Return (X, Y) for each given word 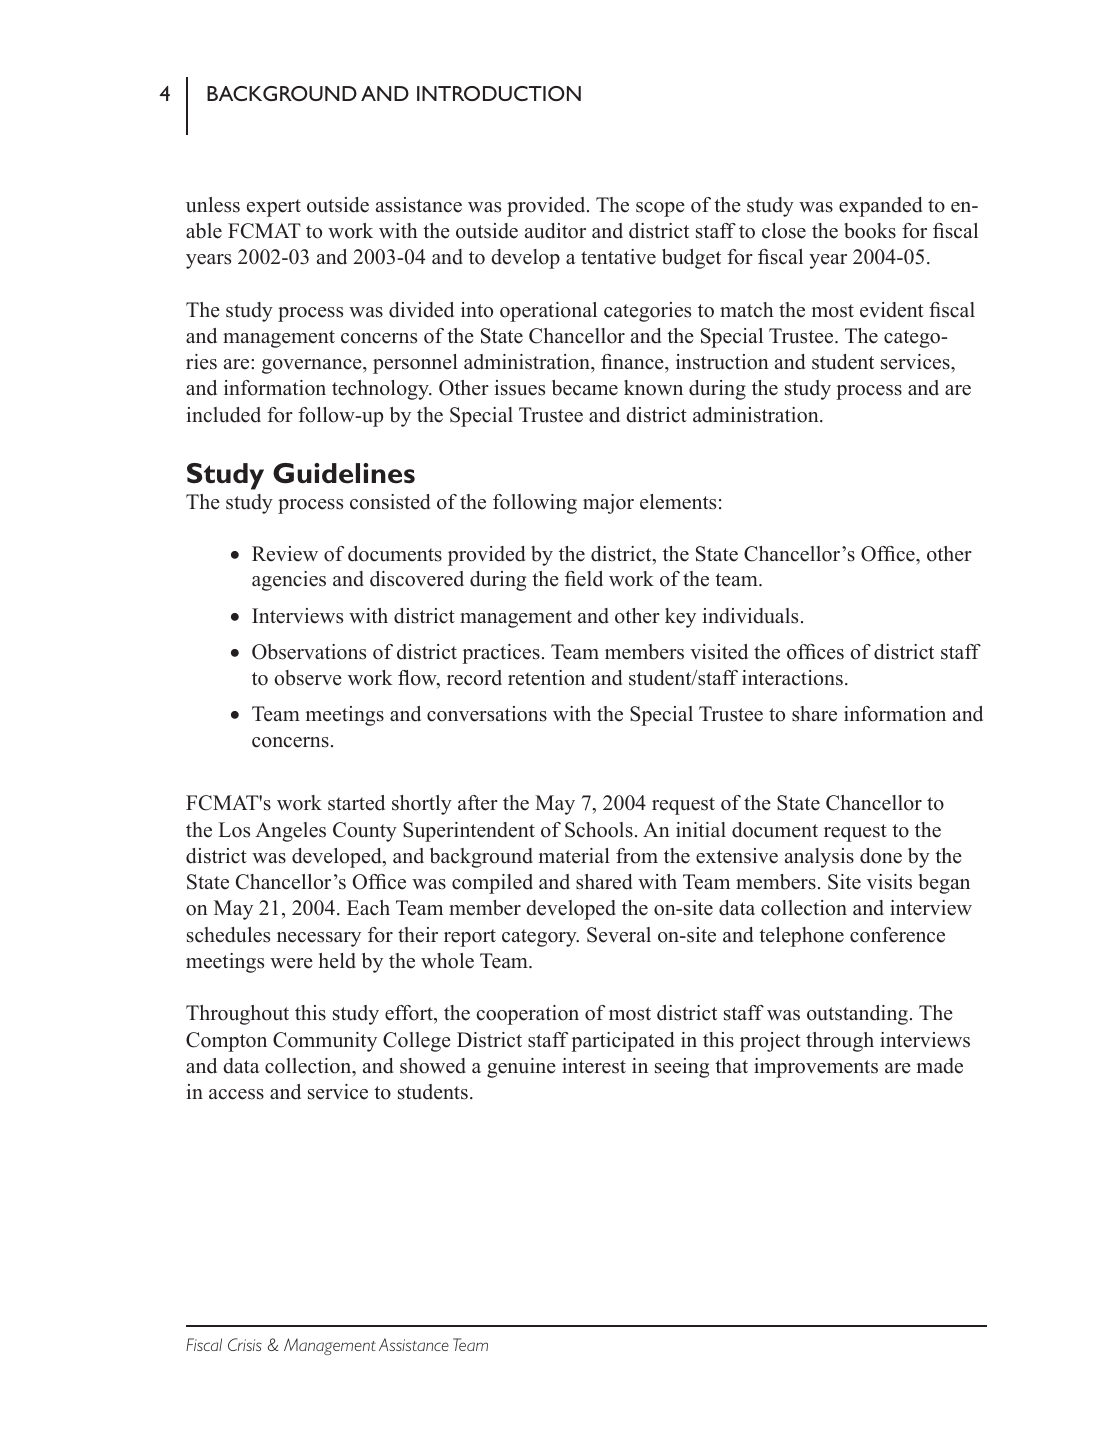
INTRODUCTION (499, 93)
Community (325, 1042)
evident (892, 310)
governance (313, 366)
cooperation (527, 1015)
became (585, 388)
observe (308, 678)
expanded (880, 207)
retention (546, 678)
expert (274, 208)
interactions (792, 678)
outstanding (857, 1015)
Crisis (245, 1344)
